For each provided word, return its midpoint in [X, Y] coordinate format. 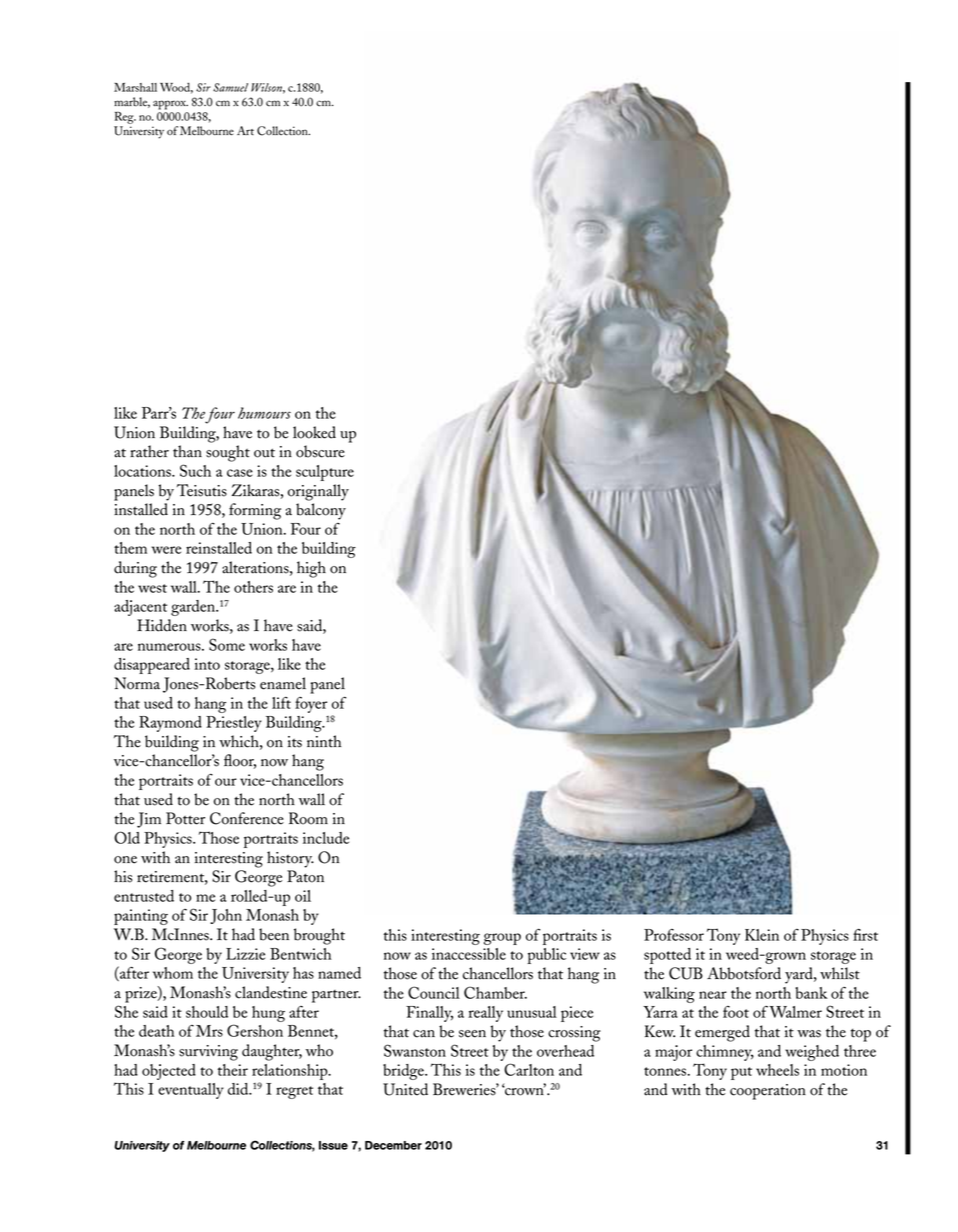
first [865, 935]
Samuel [230, 87]
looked [314, 432]
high [311, 569]
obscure [320, 451]
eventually [191, 1091]
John [226, 916]
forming [255, 511]
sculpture [325, 473]
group [502, 939]
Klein [762, 935]
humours [264, 413]
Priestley [234, 724]
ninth [324, 741]
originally [318, 492]
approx [170, 105]
